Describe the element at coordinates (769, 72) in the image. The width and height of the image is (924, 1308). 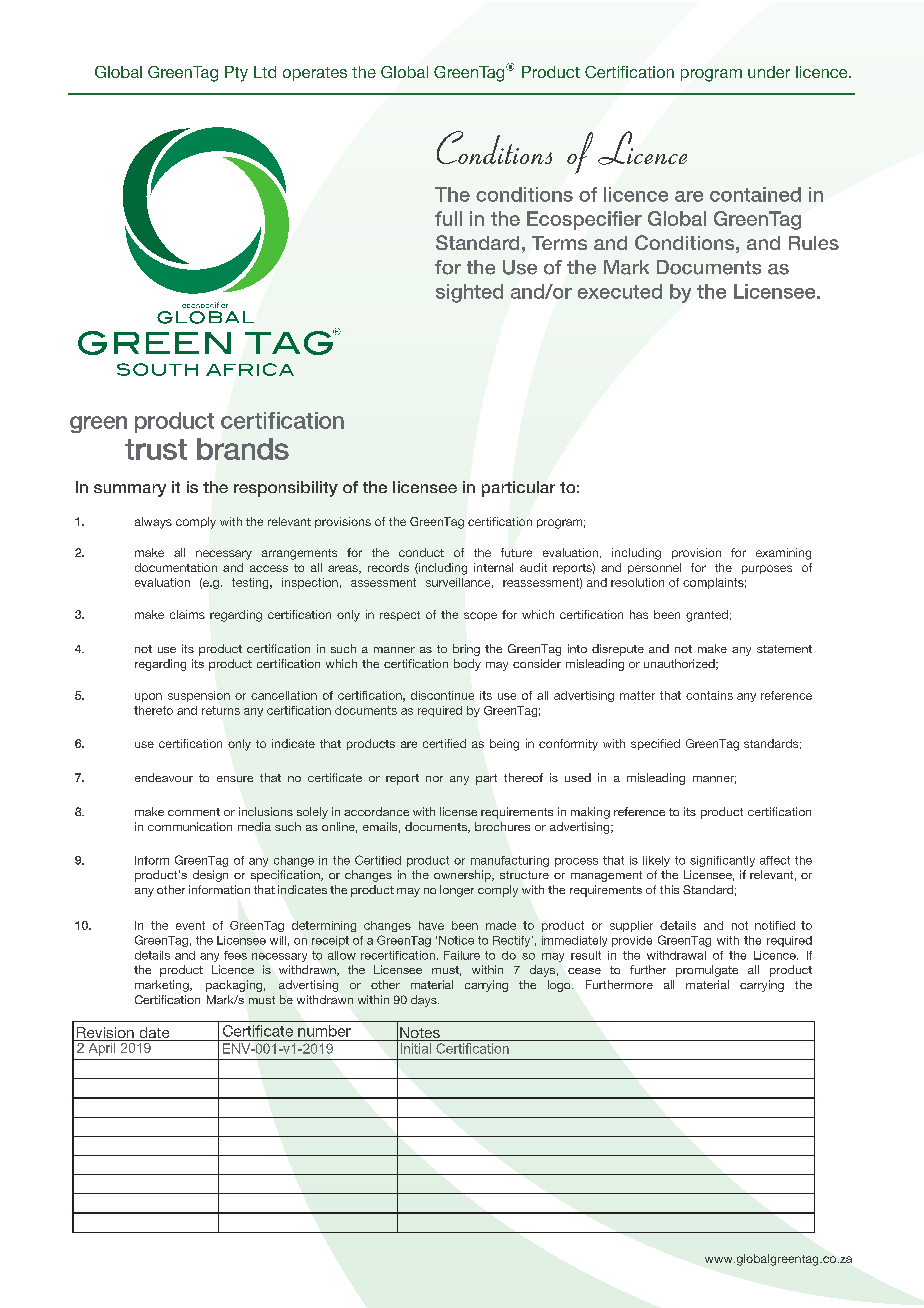
I see `under` at that location.
